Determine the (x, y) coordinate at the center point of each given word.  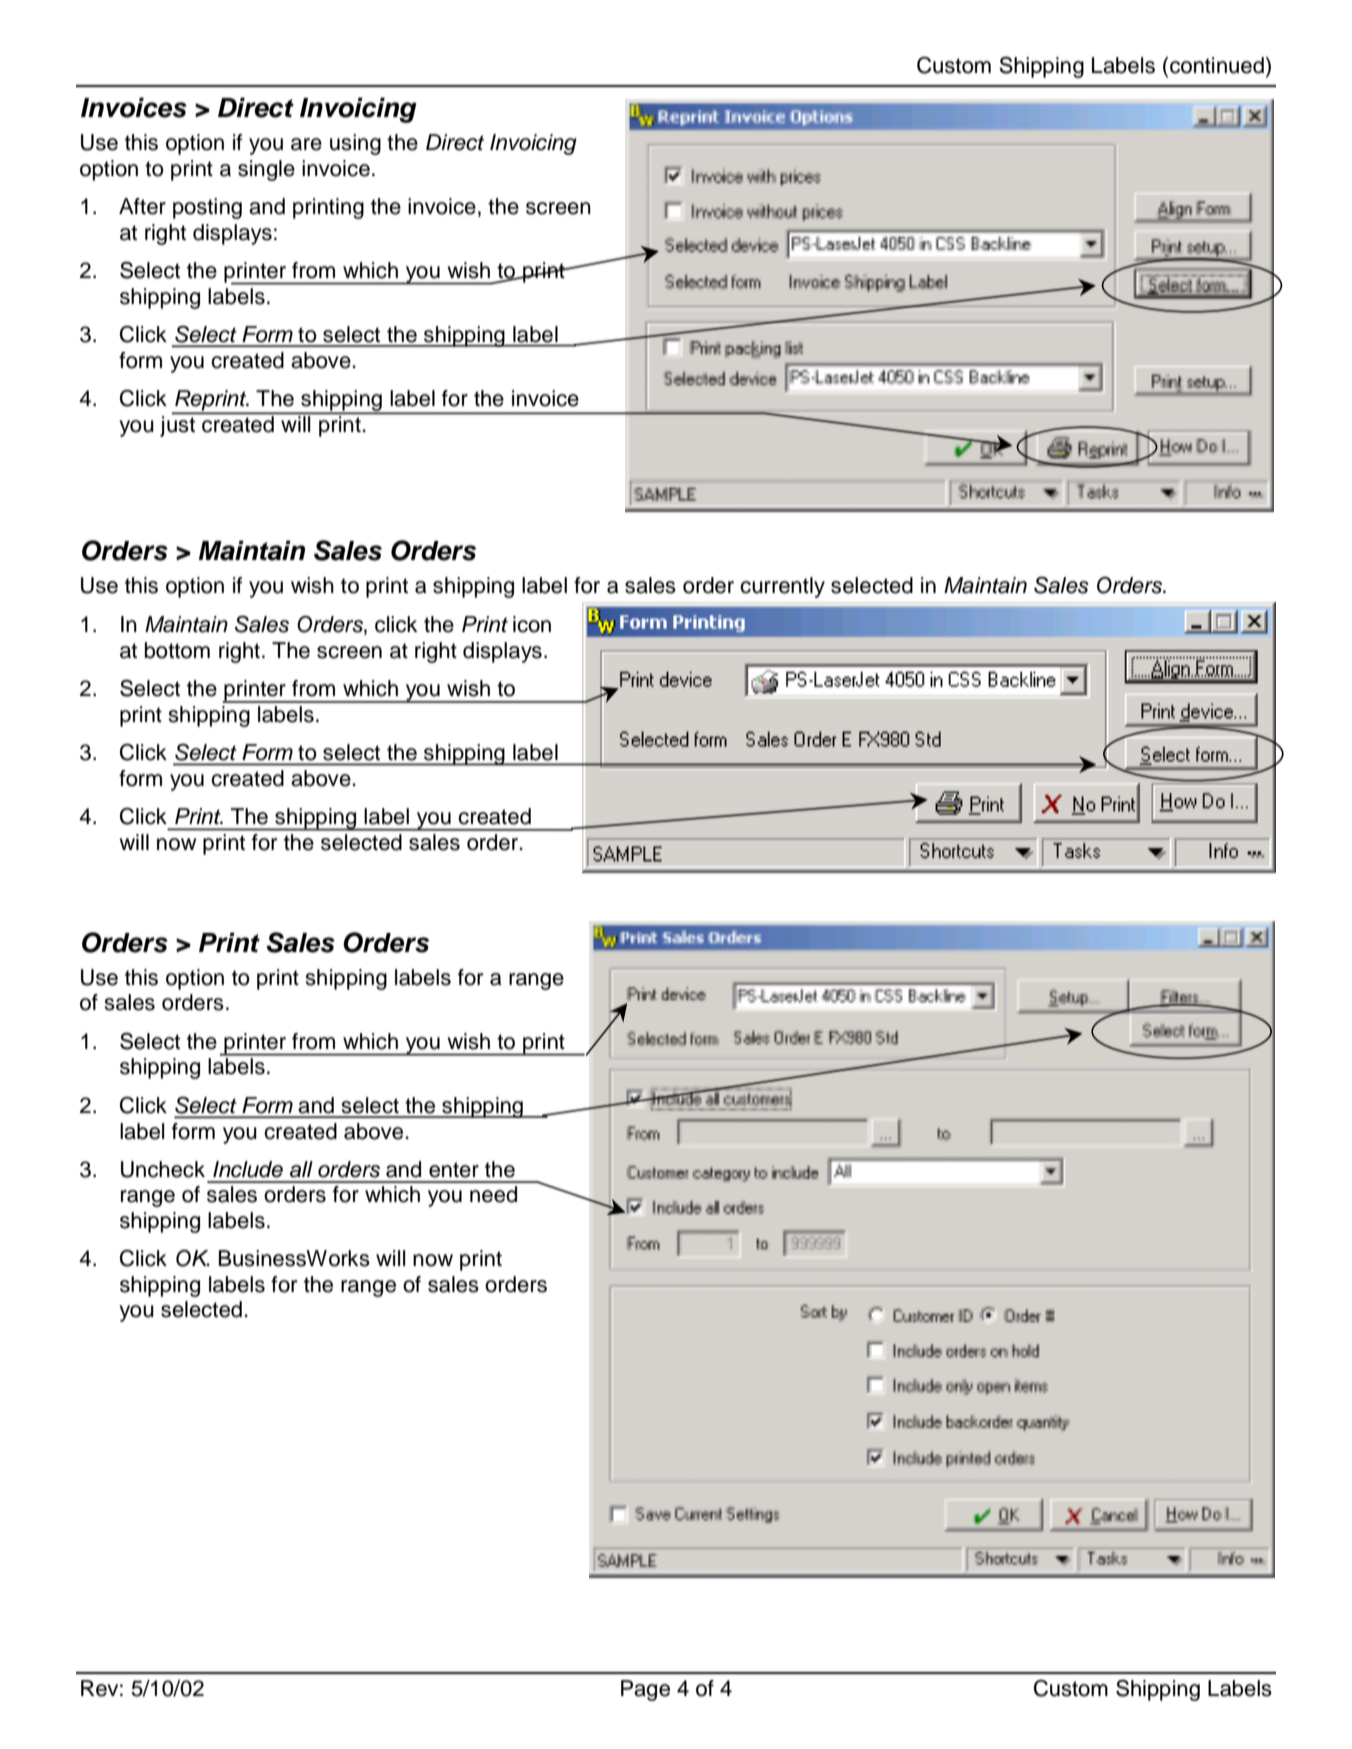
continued (1217, 65)
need (493, 1194)
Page (645, 1690)
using (355, 144)
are (306, 144)
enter (454, 1170)
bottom (177, 650)
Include (248, 1169)
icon (532, 624)
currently (782, 587)
